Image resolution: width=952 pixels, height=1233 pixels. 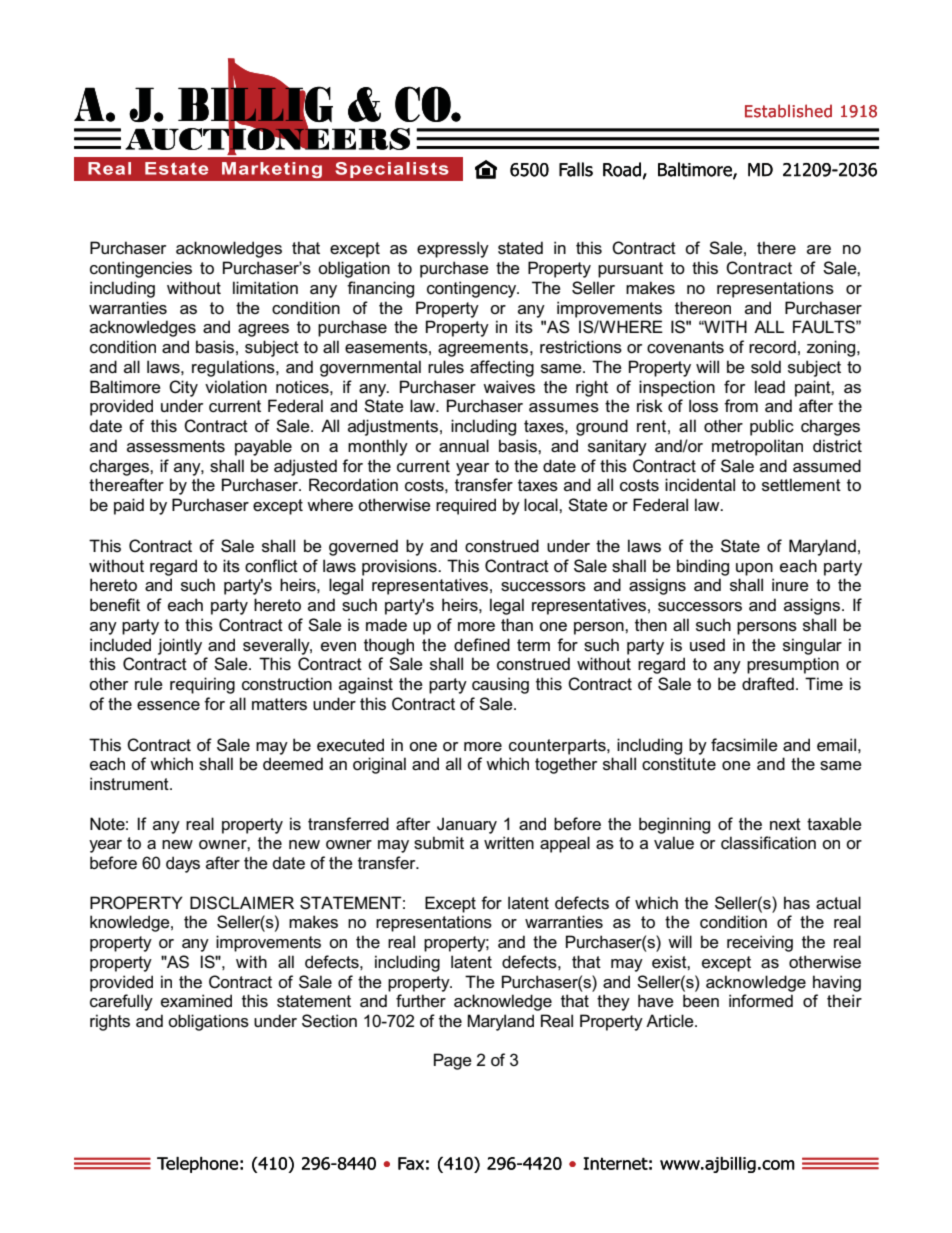 What do you see at coordinates (453, 1061) in the image?
I see `Page` at bounding box center [453, 1061].
